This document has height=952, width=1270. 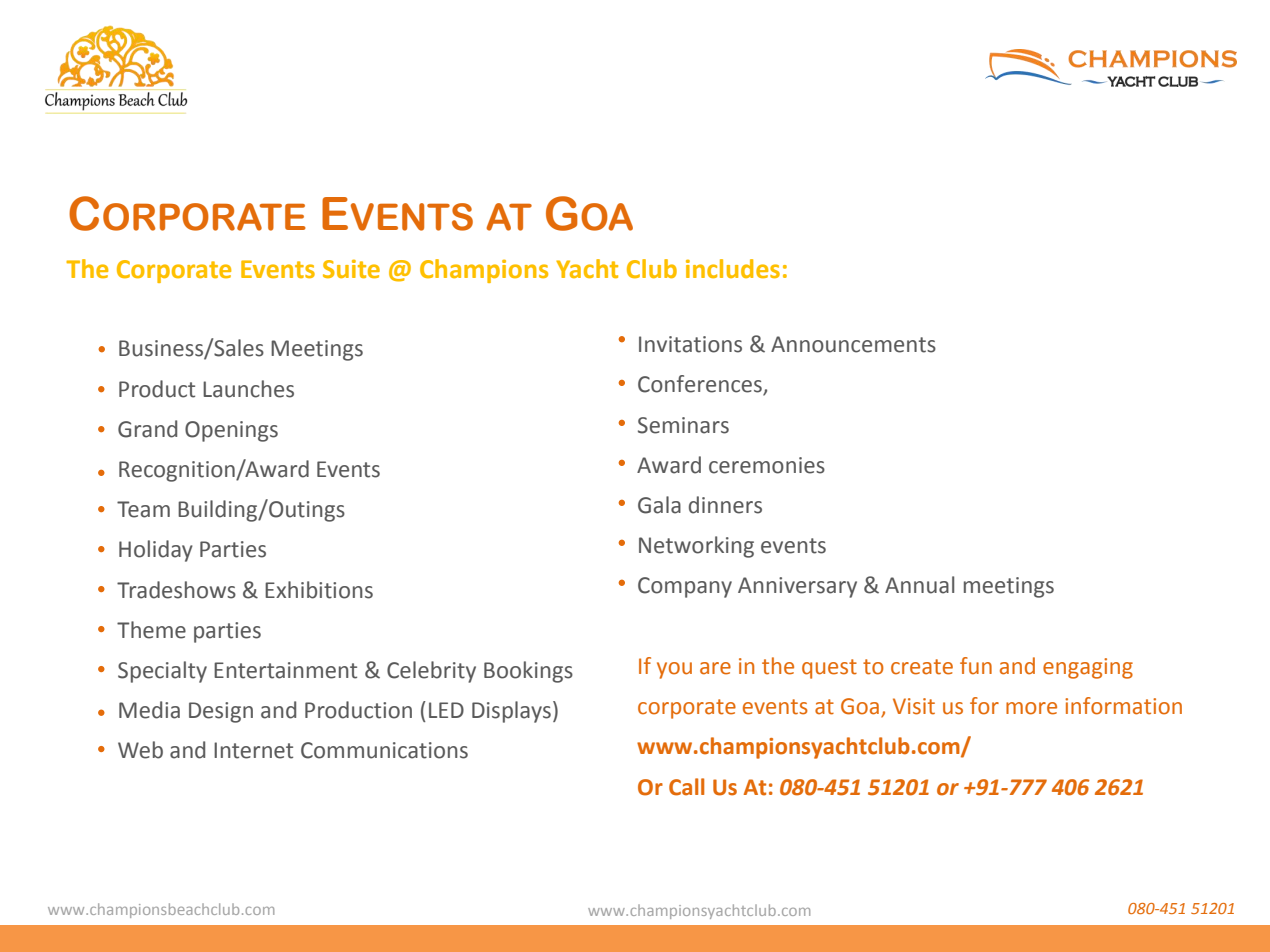 I want to click on Company, so click(x=685, y=587).
